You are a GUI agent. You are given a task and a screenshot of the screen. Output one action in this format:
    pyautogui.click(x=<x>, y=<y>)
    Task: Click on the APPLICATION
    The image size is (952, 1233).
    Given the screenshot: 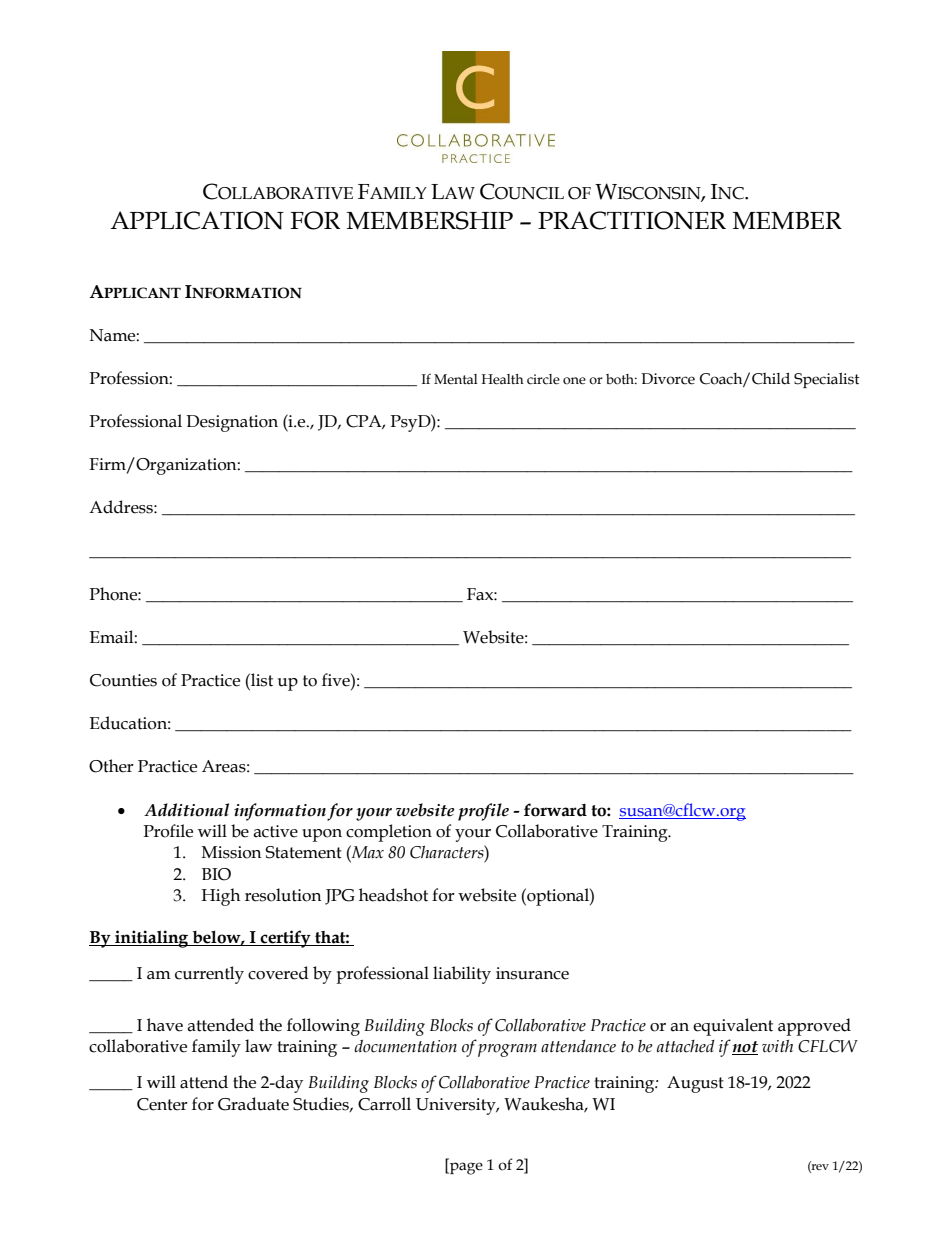 What is the action you would take?
    pyautogui.click(x=197, y=220)
